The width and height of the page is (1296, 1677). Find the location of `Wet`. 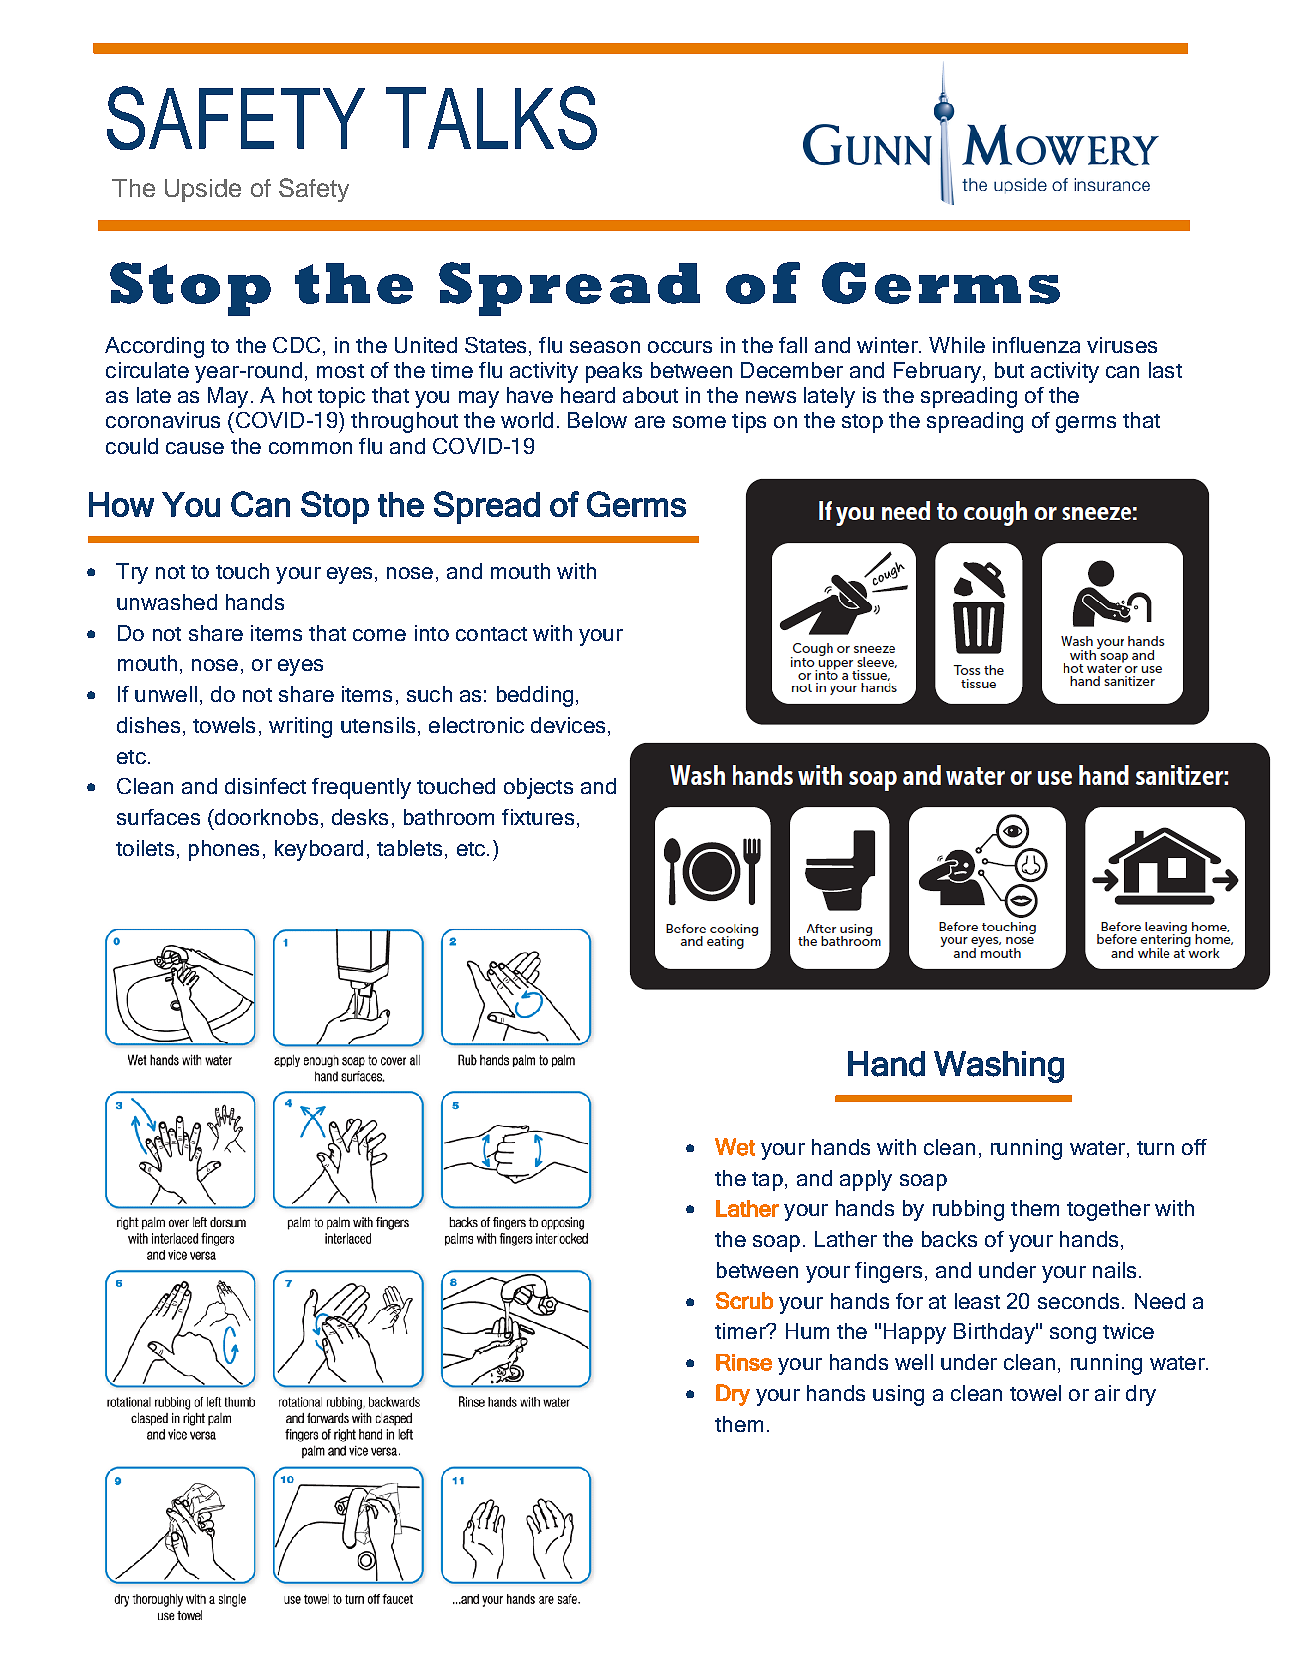

Wet is located at coordinates (735, 1147).
